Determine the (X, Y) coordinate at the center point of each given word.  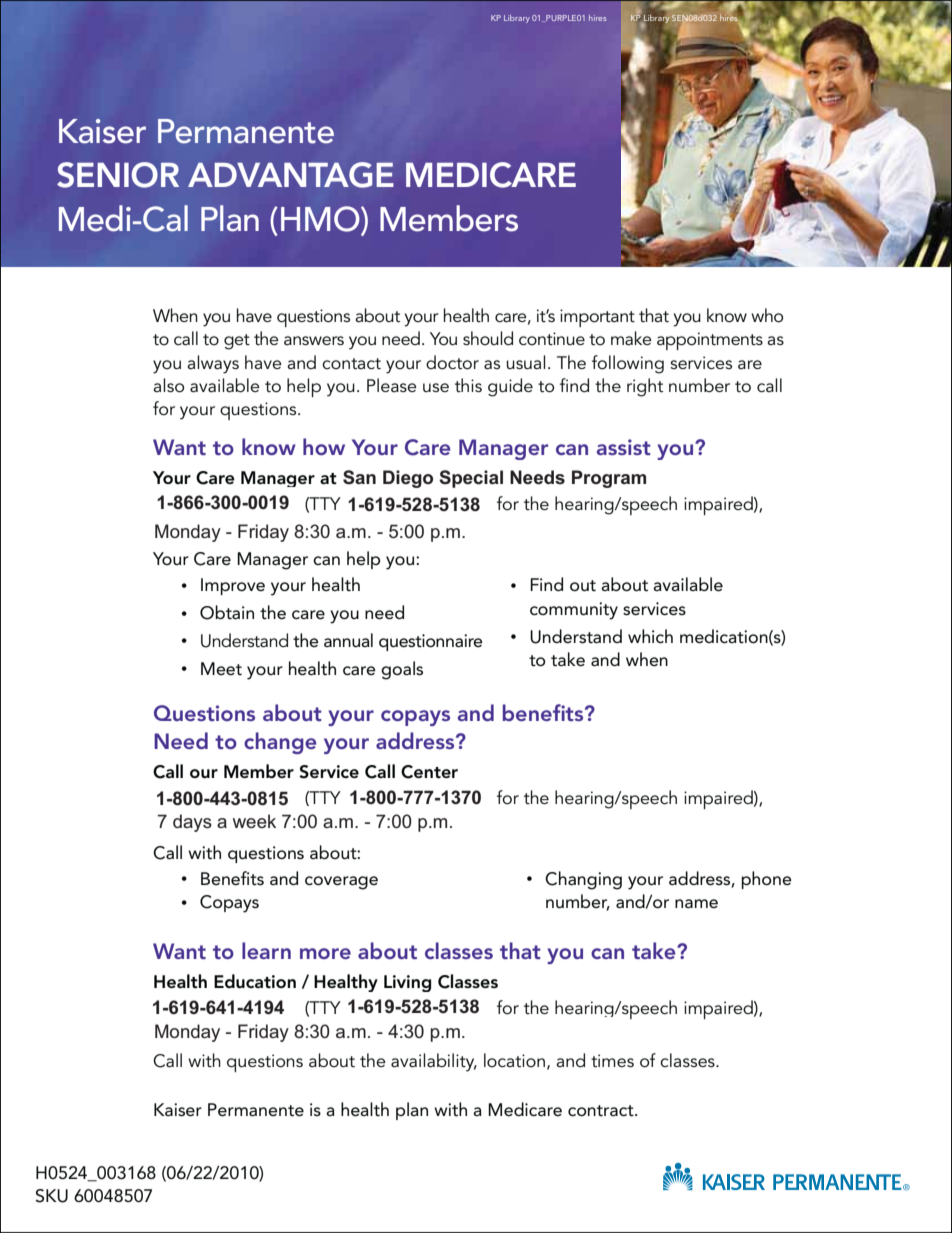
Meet (221, 669)
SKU (52, 1196)
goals (402, 670)
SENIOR (118, 175)
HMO (321, 219)
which (650, 636)
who (767, 315)
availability (434, 1062)
